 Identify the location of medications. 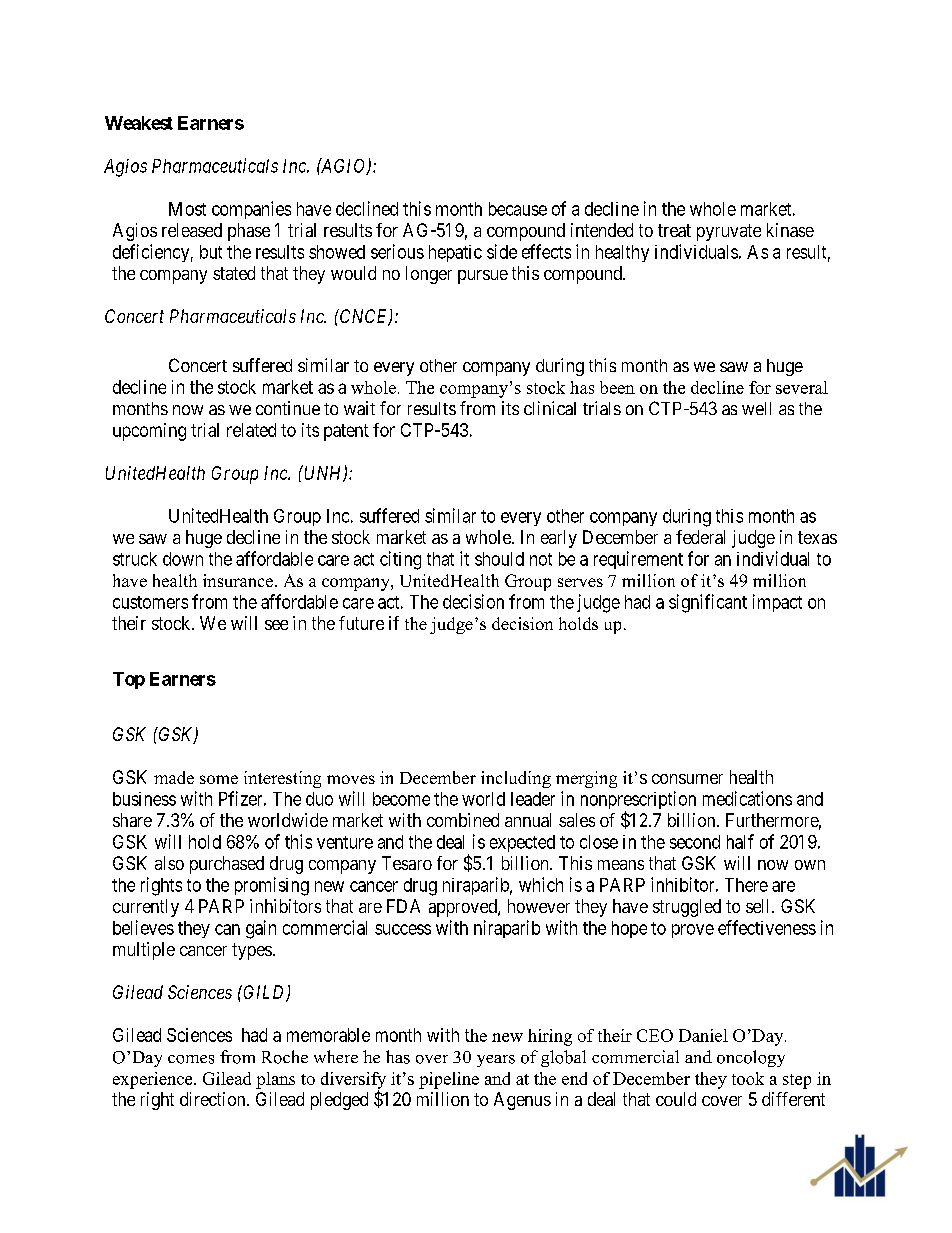
(747, 798).
